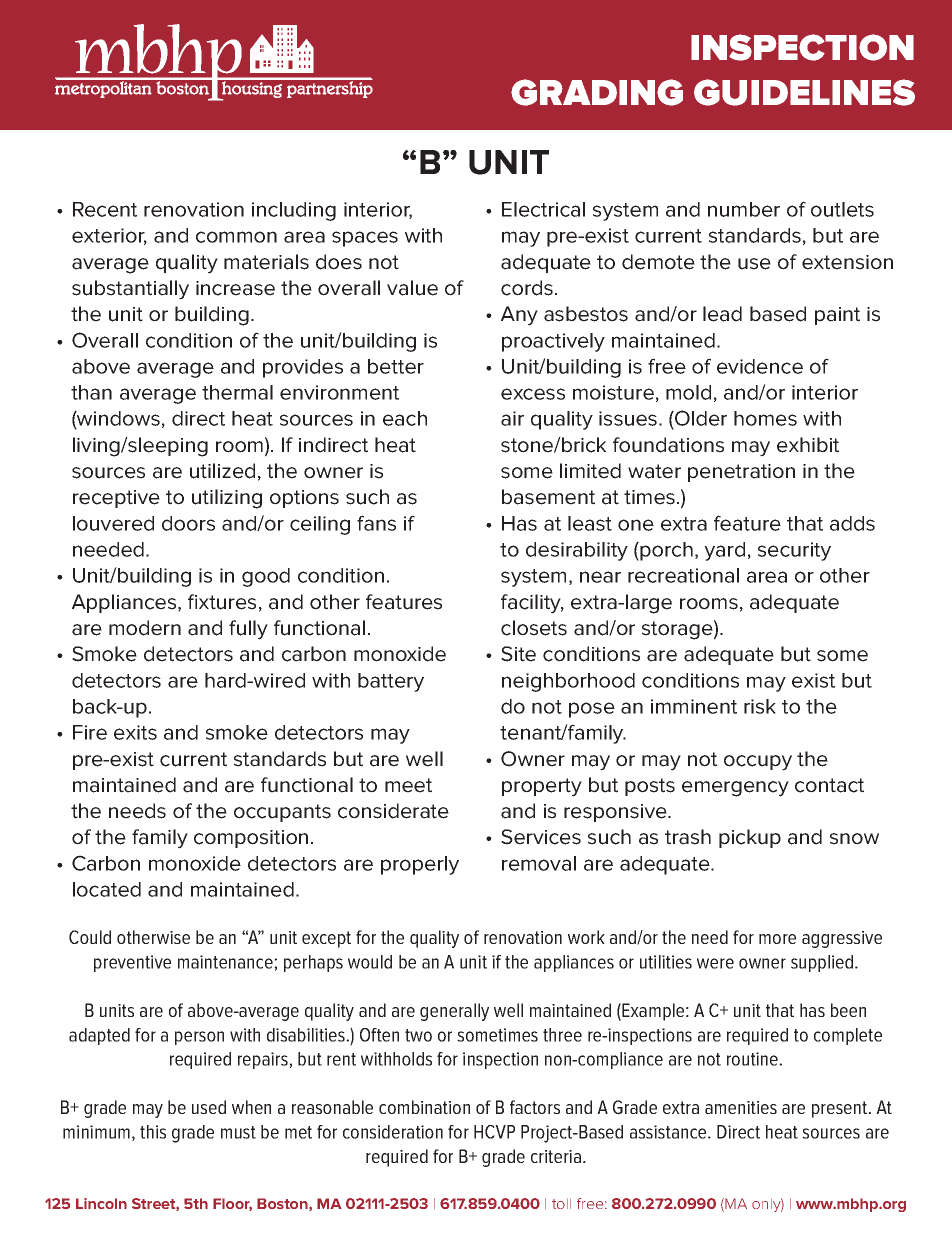  Describe the element at coordinates (145, 628) in the screenshot. I see `modern` at that location.
